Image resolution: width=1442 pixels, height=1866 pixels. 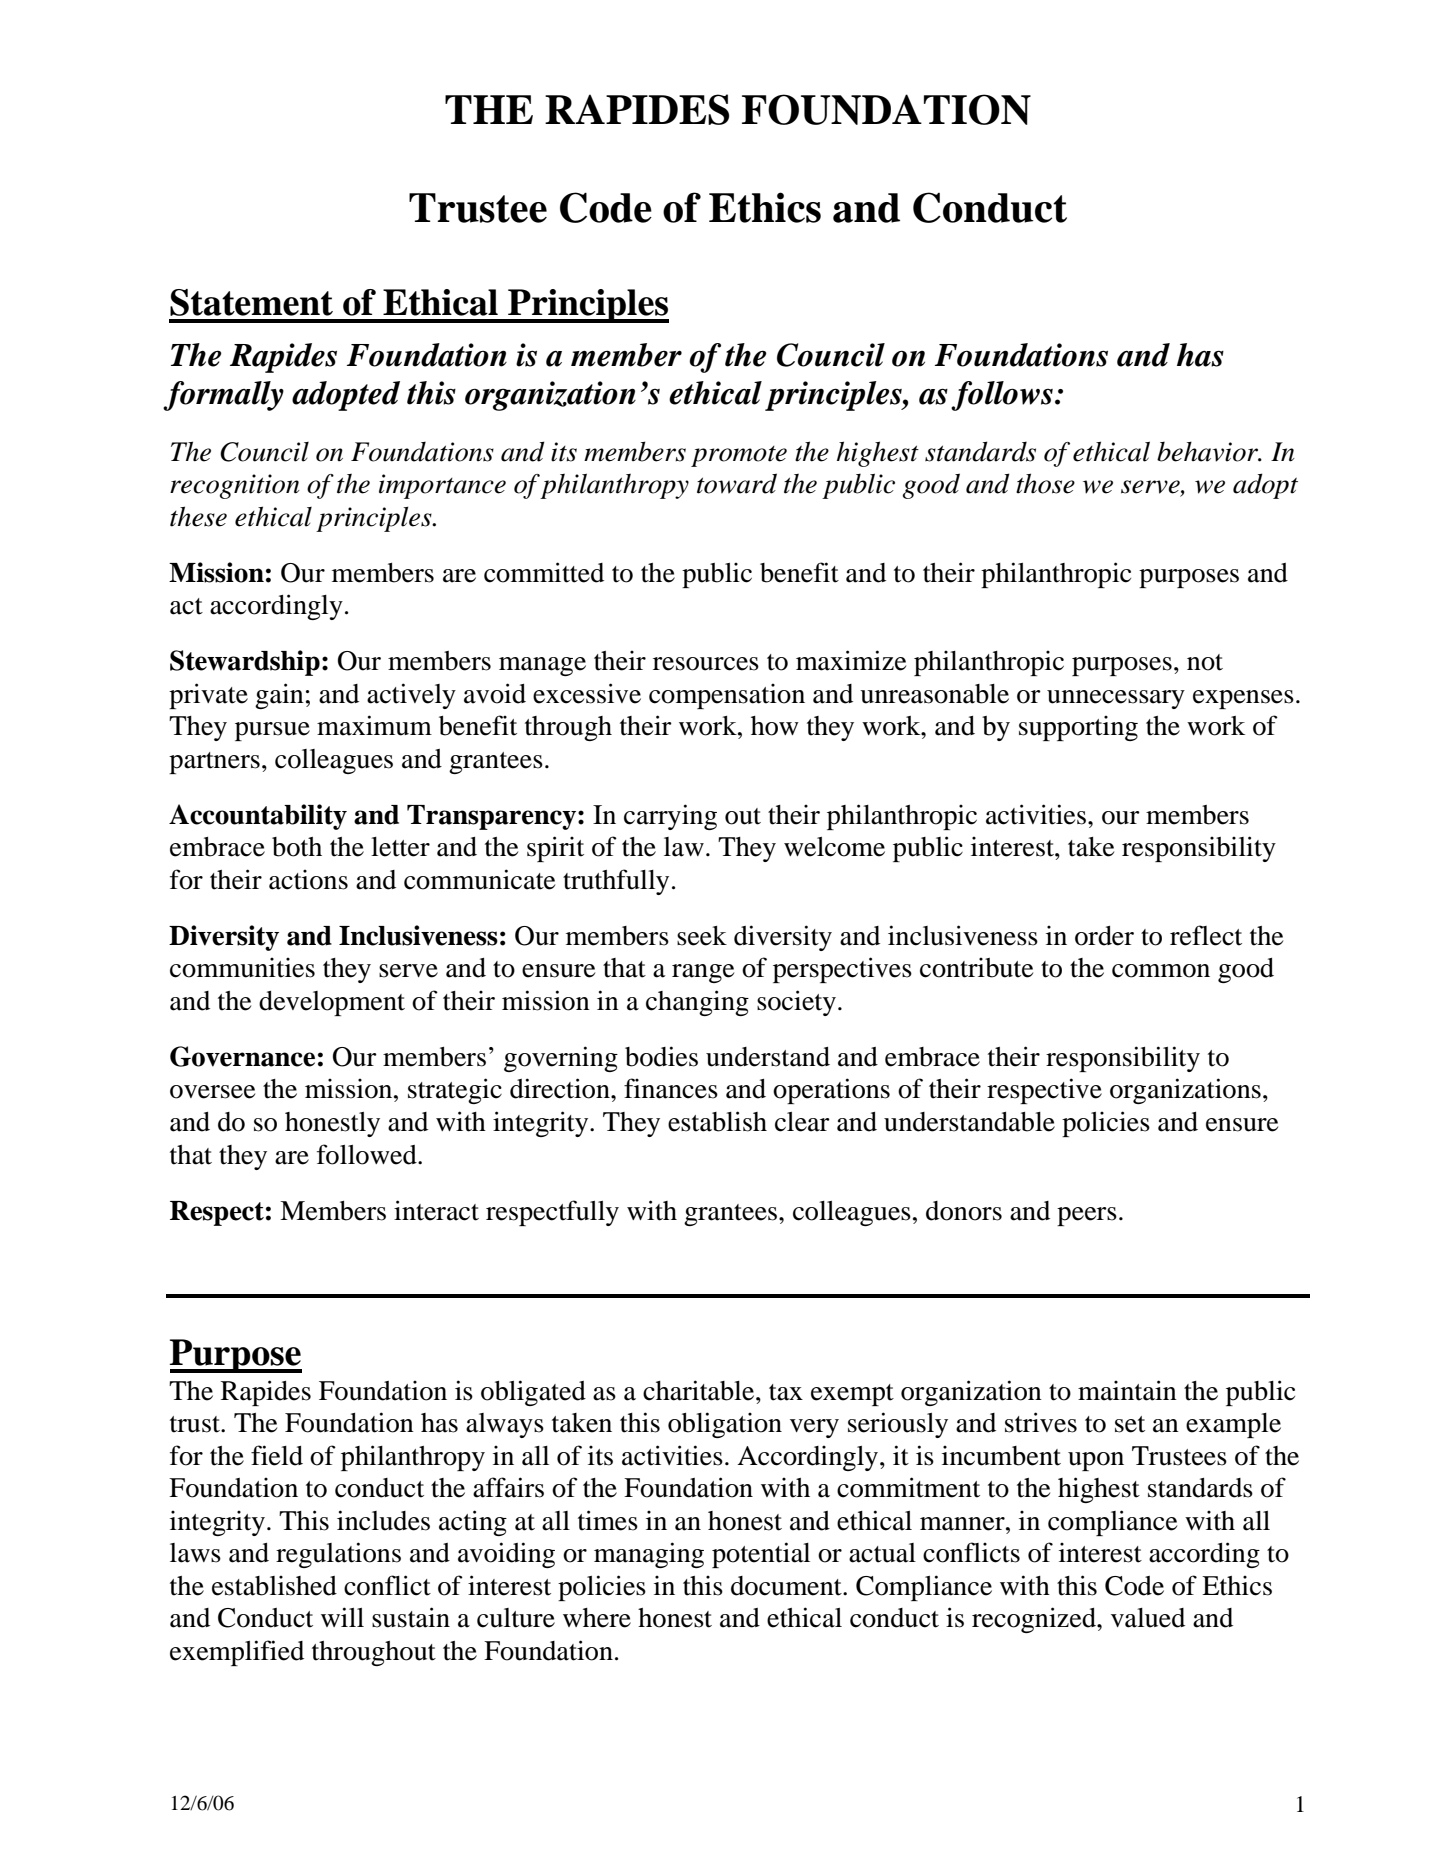 What do you see at coordinates (739, 456) in the screenshot?
I see `promote` at bounding box center [739, 456].
